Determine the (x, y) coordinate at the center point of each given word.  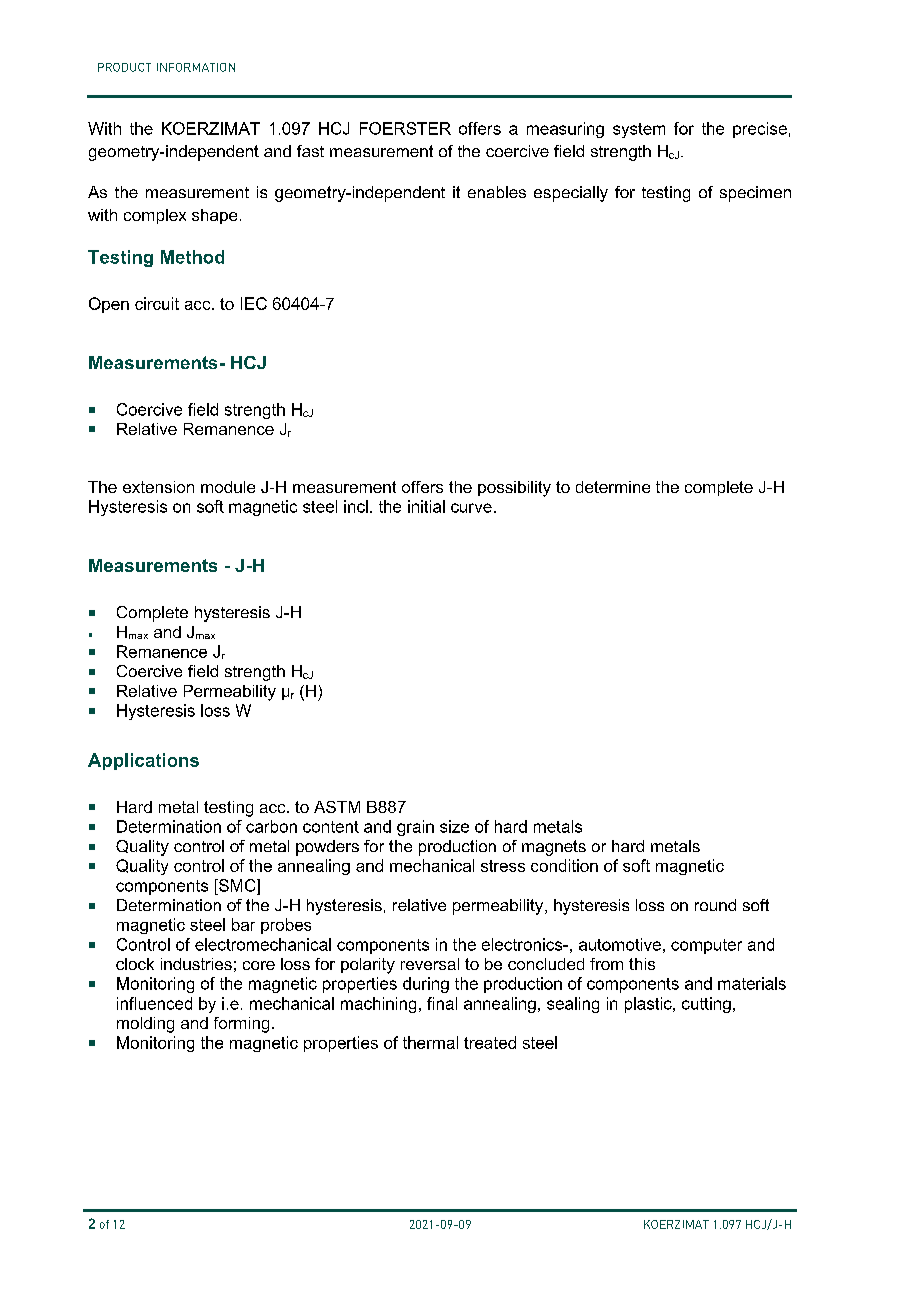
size (454, 826)
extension (158, 487)
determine (613, 487)
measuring (565, 130)
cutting (706, 1005)
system (639, 130)
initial (426, 506)
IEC (254, 303)
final (442, 1003)
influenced (154, 1003)
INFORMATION (196, 67)
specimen (755, 194)
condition (564, 865)
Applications (143, 761)
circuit (157, 303)
